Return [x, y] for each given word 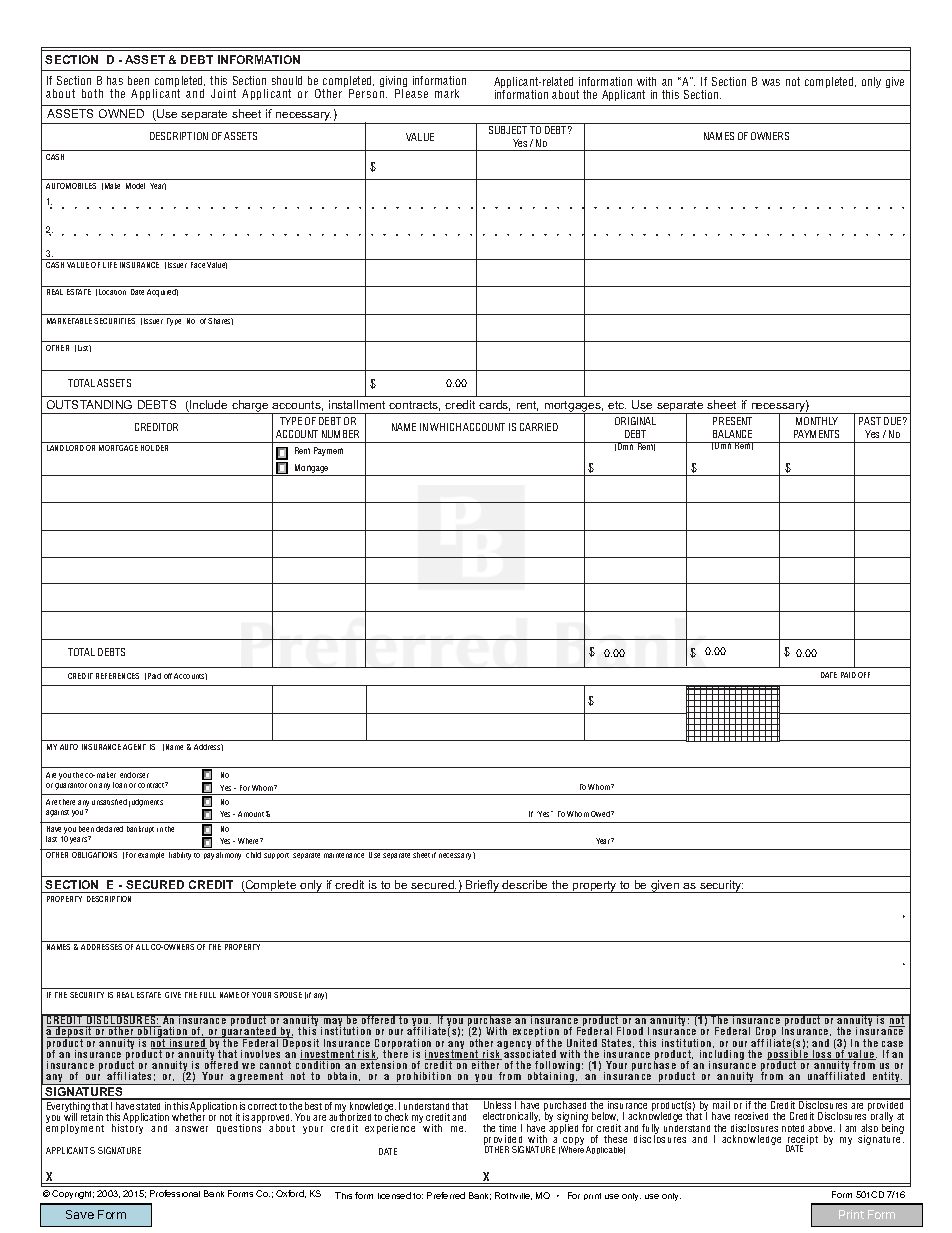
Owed [601, 814]
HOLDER [154, 448]
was [771, 82]
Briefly [483, 886]
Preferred [446, 1195]
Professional [175, 1193]
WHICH [445, 427]
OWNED [121, 113]
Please [411, 93]
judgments [146, 803]
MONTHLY [817, 421]
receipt [802, 1141]
